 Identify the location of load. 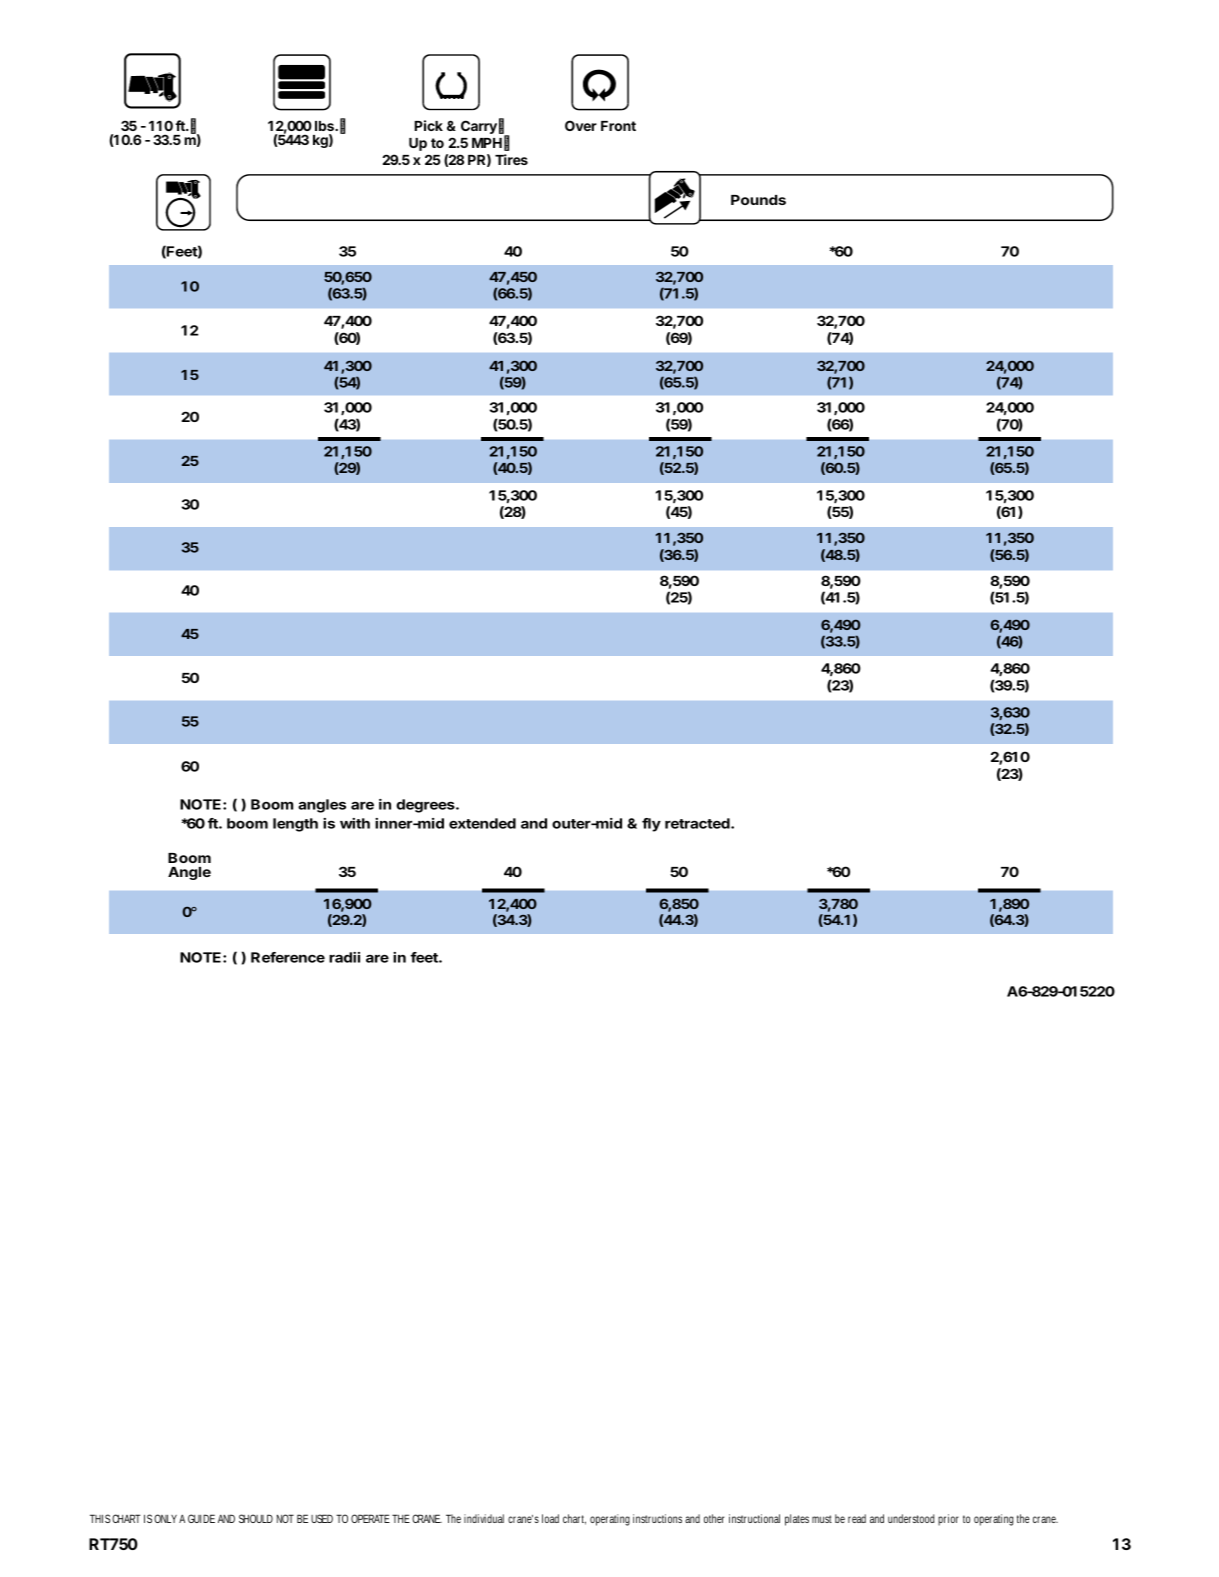
(550, 1518).
